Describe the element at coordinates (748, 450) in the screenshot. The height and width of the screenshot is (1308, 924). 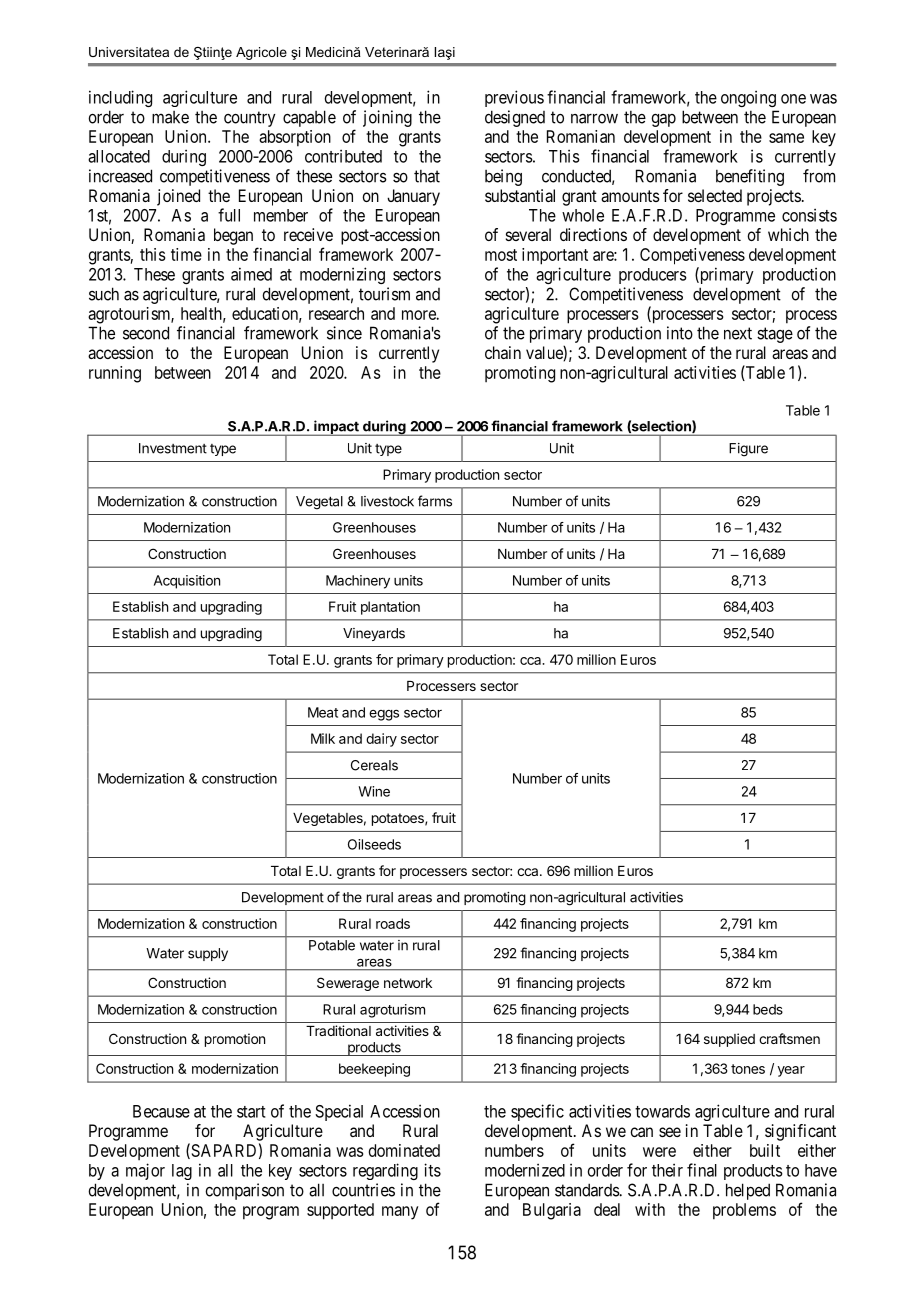
I see `Figure` at that location.
